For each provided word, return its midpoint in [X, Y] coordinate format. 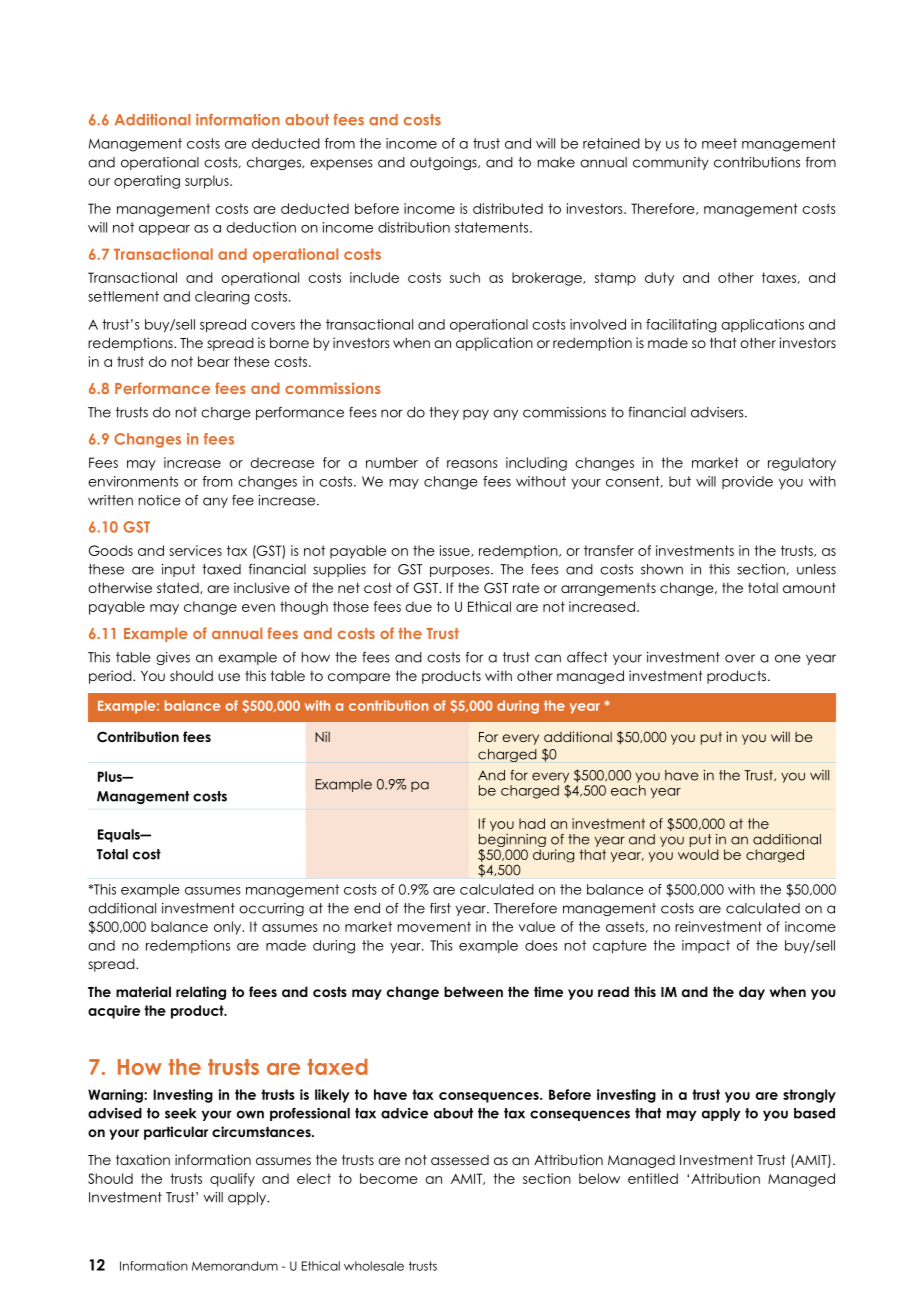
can [548, 658]
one [788, 658]
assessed [460, 1160]
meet [719, 143]
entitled [653, 1178]
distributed [508, 208]
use [229, 677]
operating [147, 182]
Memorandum [235, 1266]
